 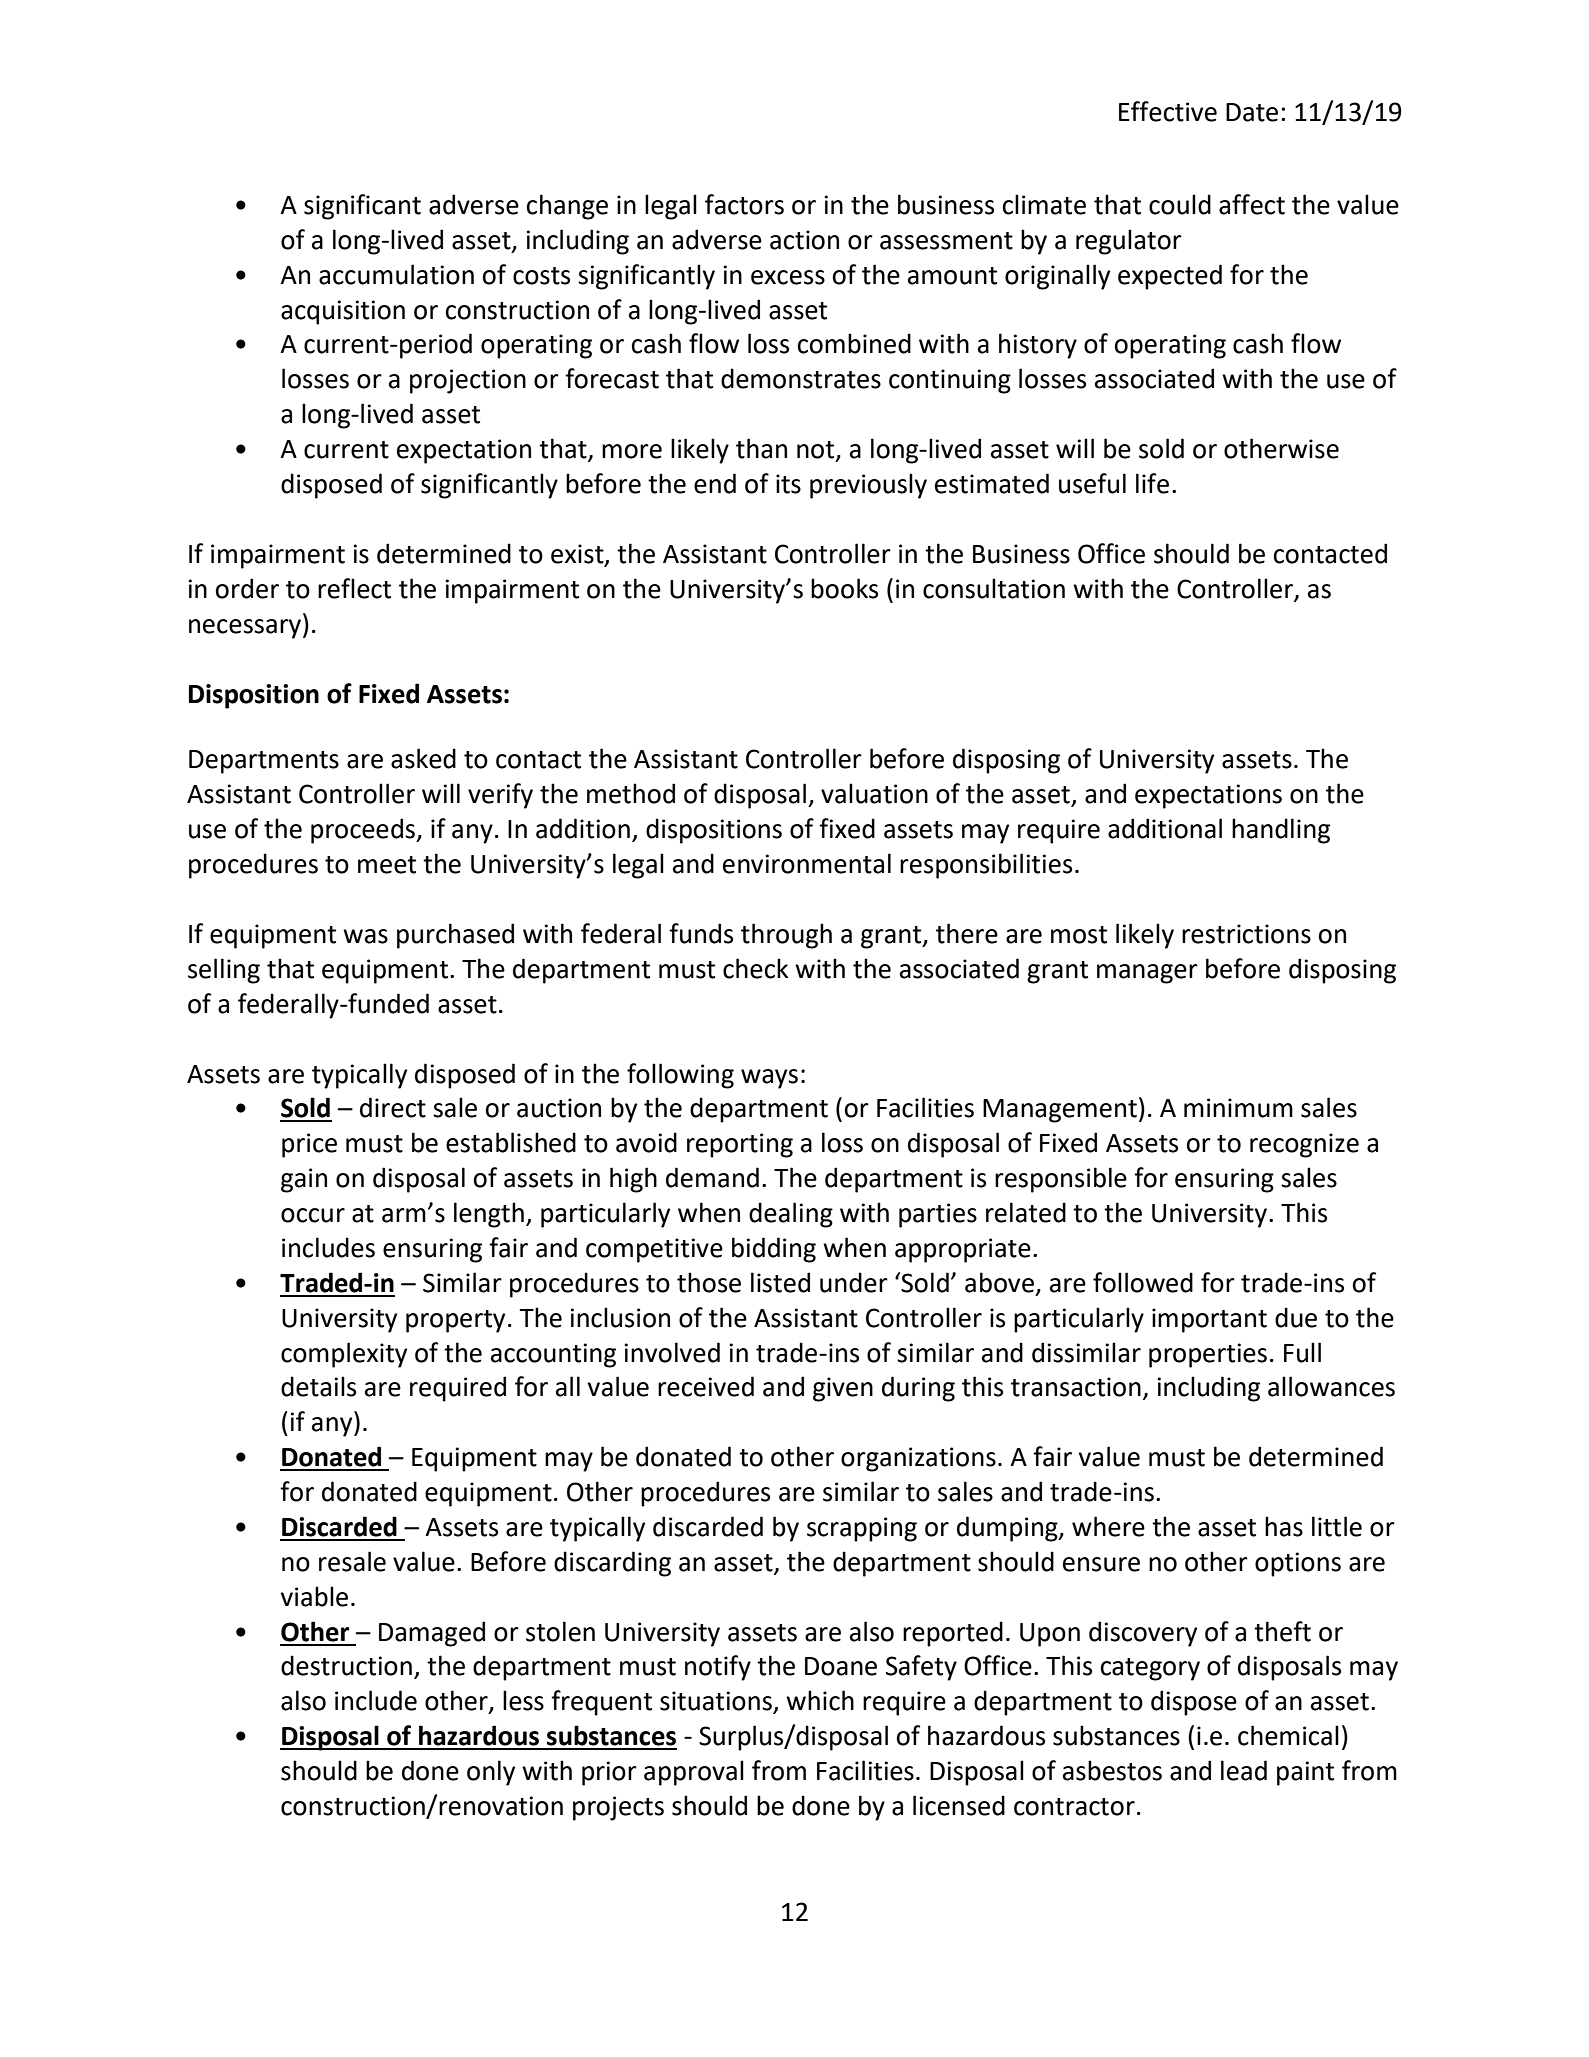 What do you see at coordinates (755, 968) in the page?
I see `check` at bounding box center [755, 968].
